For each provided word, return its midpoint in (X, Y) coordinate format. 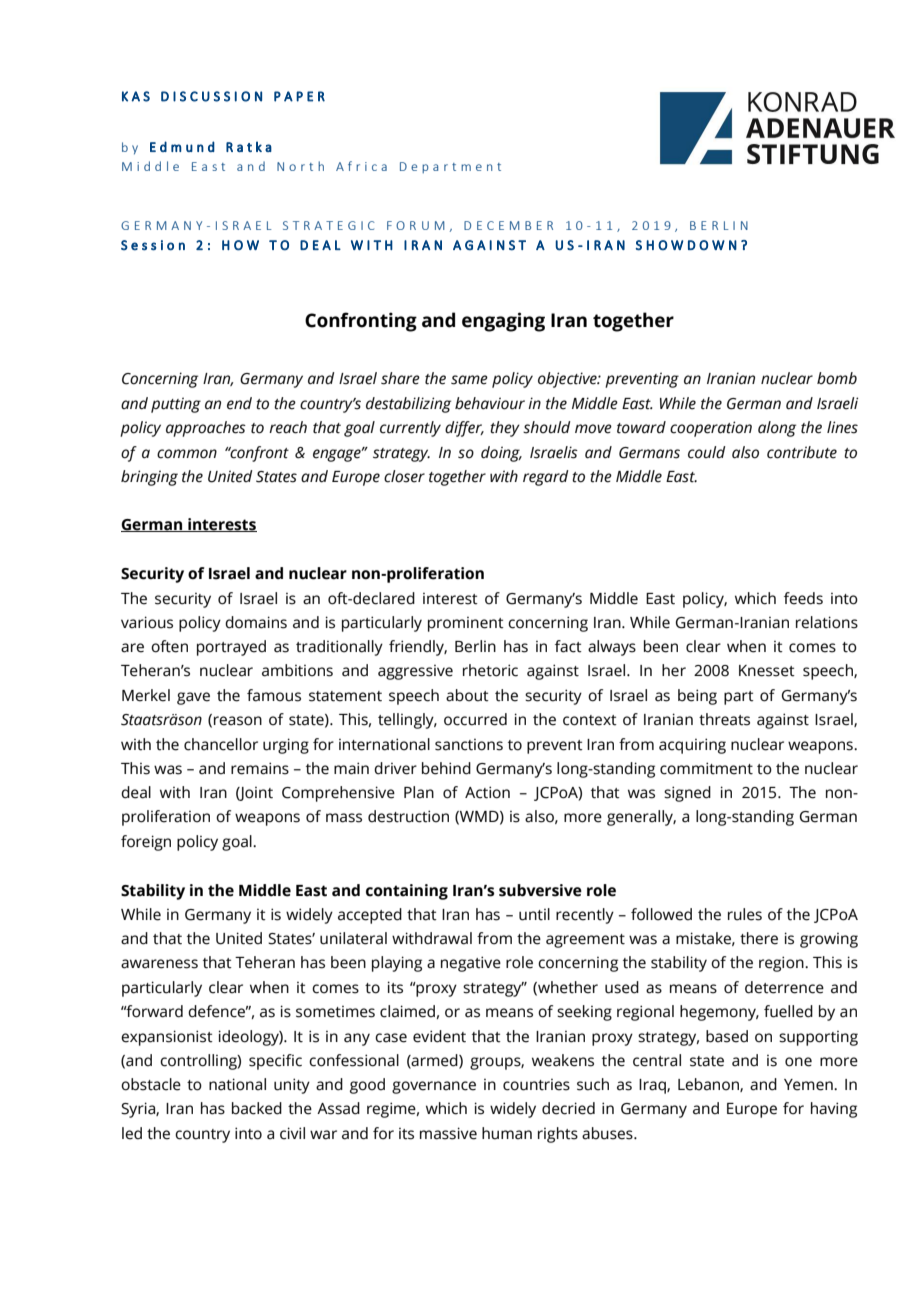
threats (724, 719)
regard (546, 478)
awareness (159, 964)
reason (238, 721)
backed (257, 1108)
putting (176, 405)
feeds (803, 598)
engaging (503, 322)
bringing (149, 478)
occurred (475, 719)
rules (745, 914)
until (534, 914)
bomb (837, 378)
